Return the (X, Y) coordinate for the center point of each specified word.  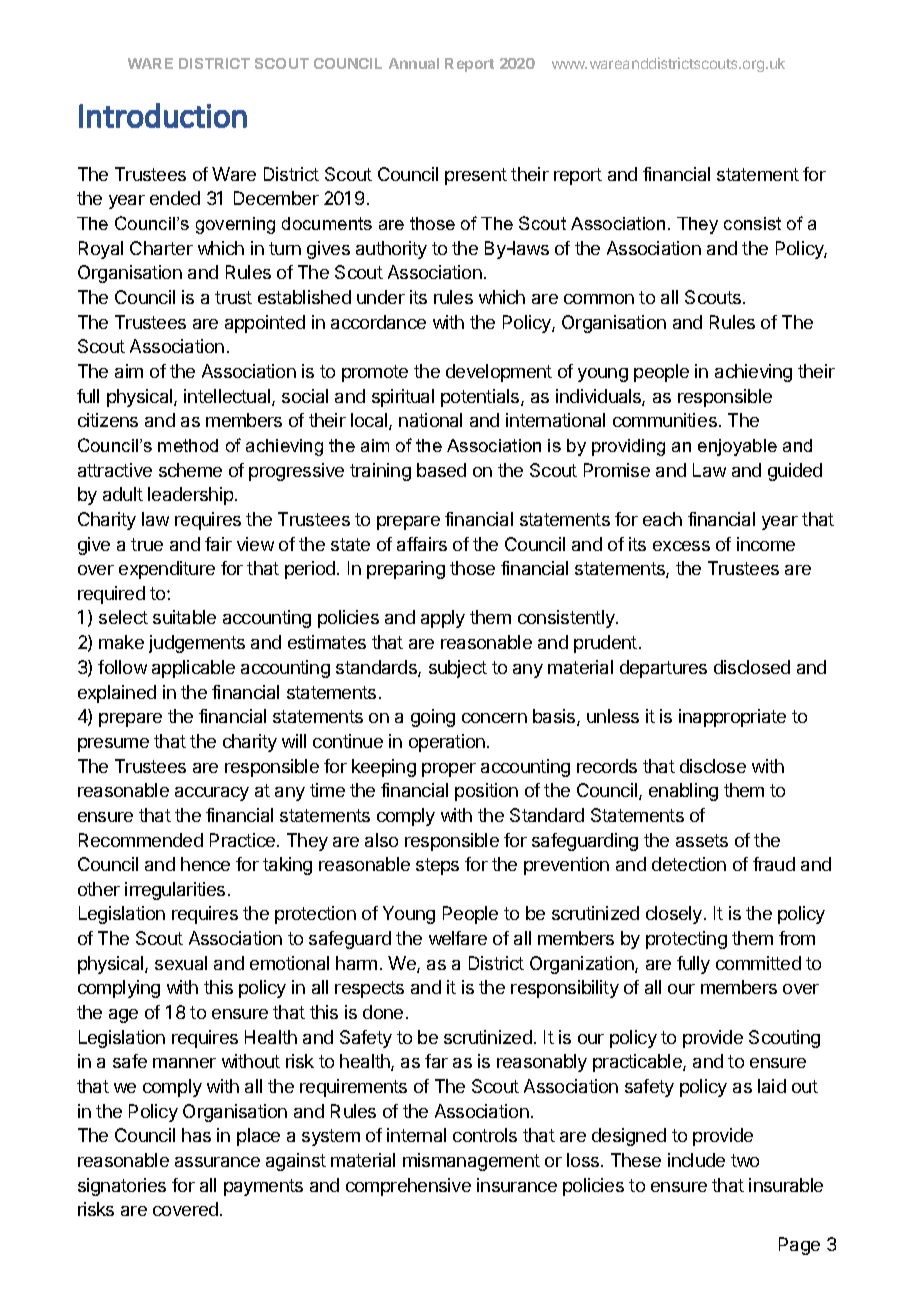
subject (458, 669)
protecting (686, 940)
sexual (181, 963)
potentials (481, 398)
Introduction (163, 115)
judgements (197, 644)
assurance (217, 1162)
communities (665, 420)
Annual (414, 63)
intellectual (228, 397)
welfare (458, 938)
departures (663, 669)
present (476, 176)
